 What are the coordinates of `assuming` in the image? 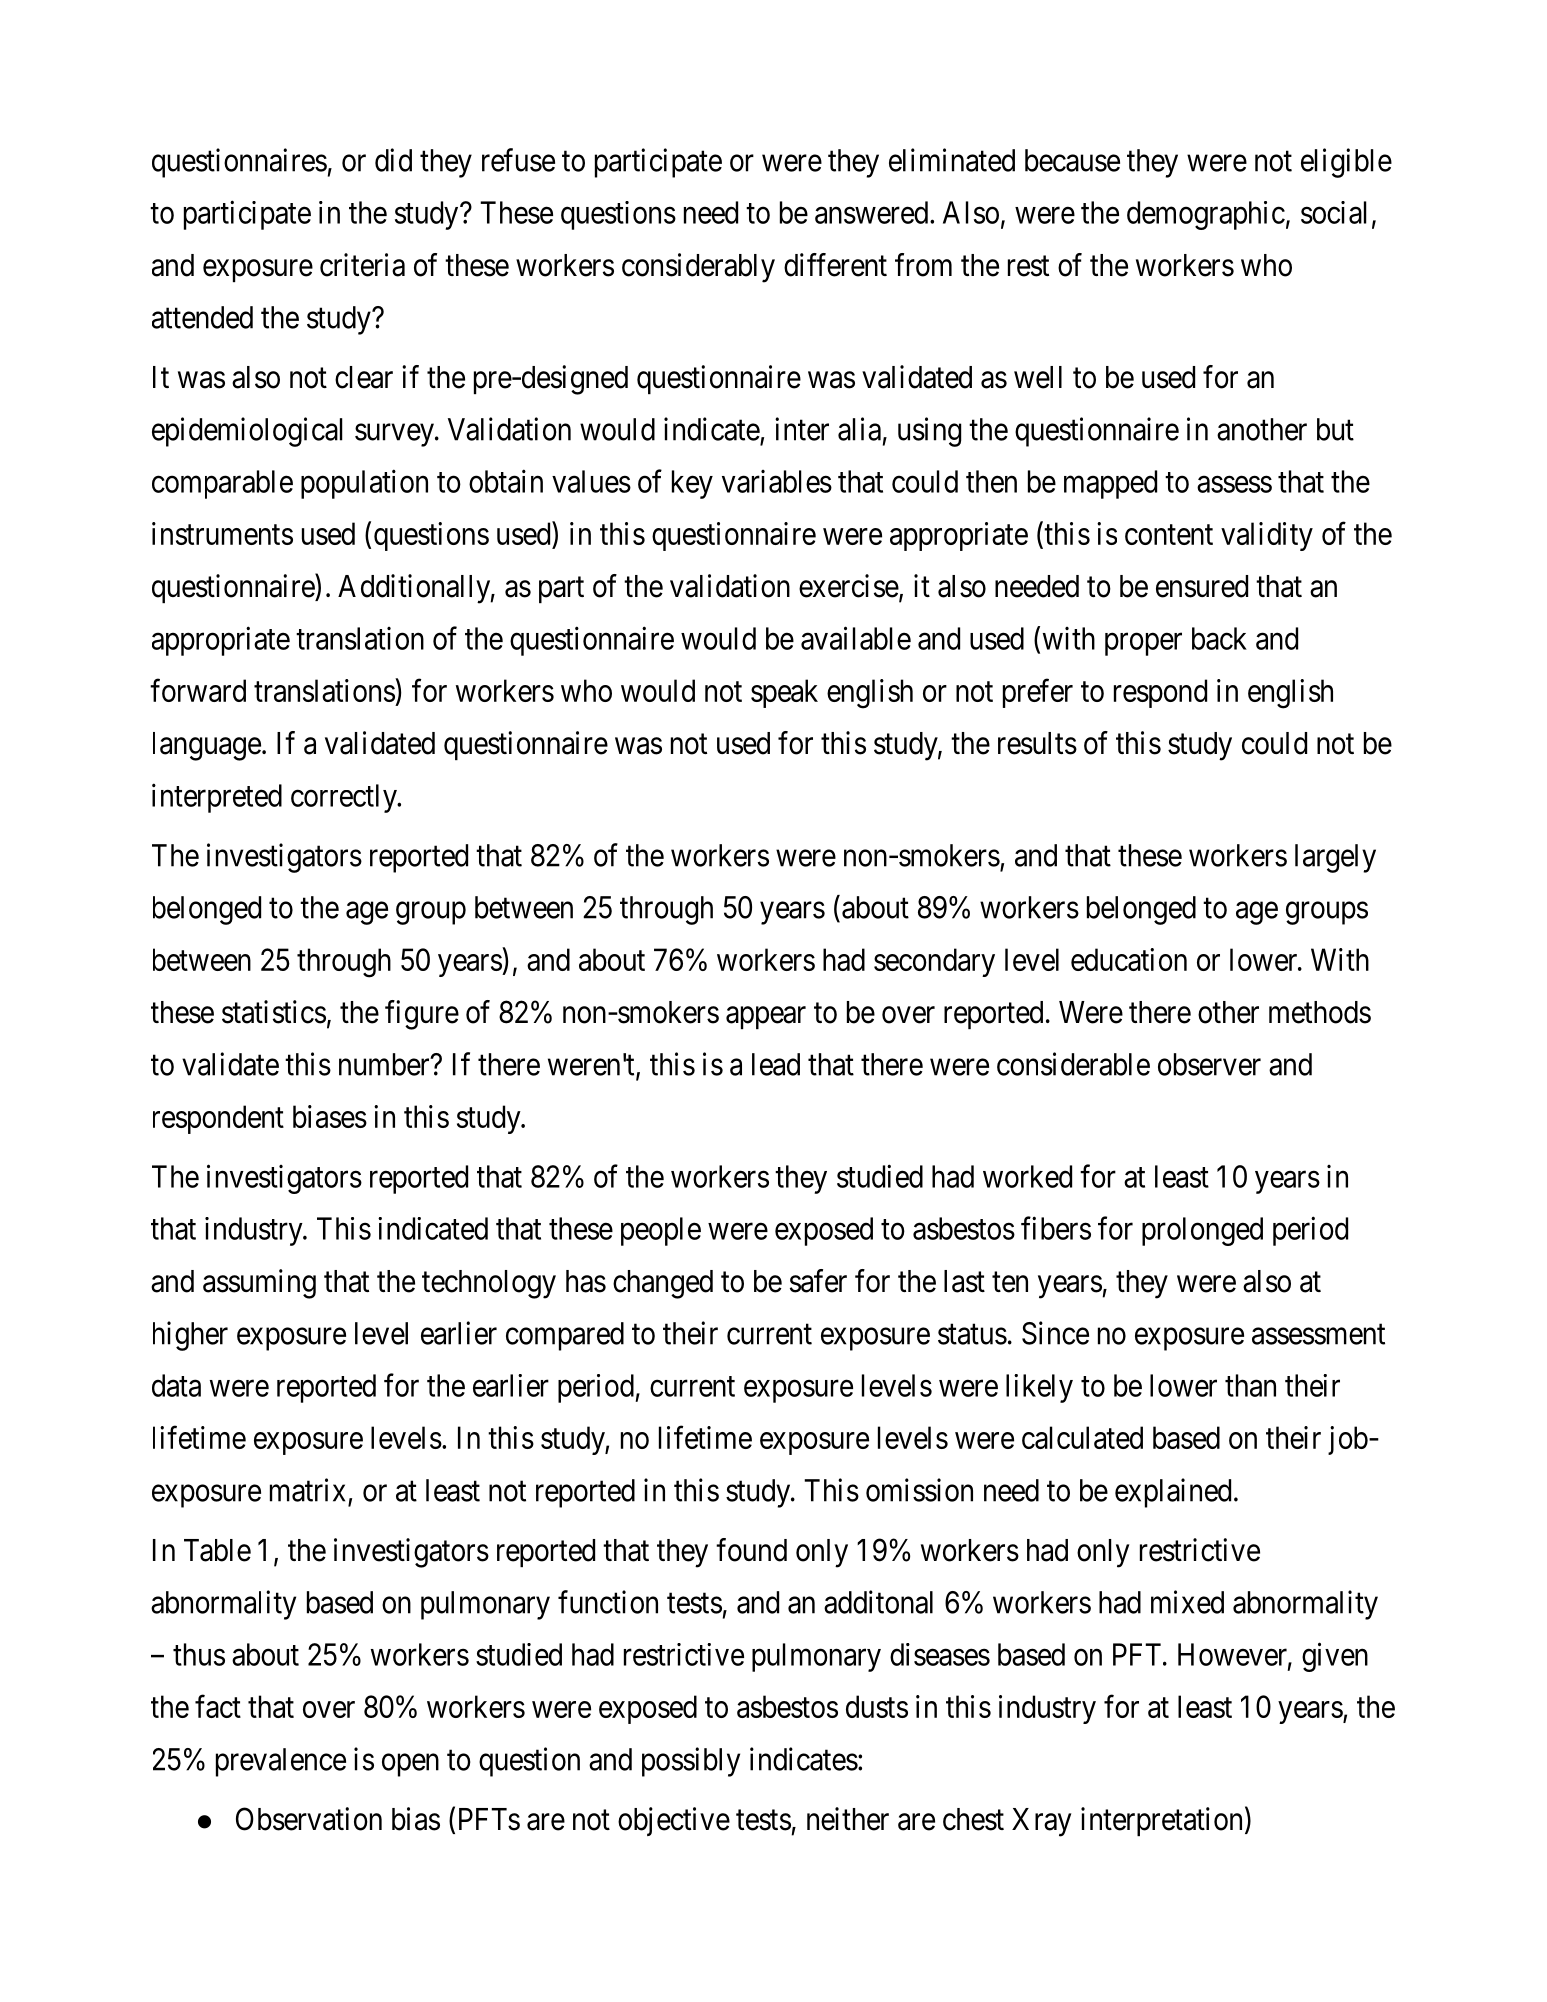 It's located at (259, 1284).
